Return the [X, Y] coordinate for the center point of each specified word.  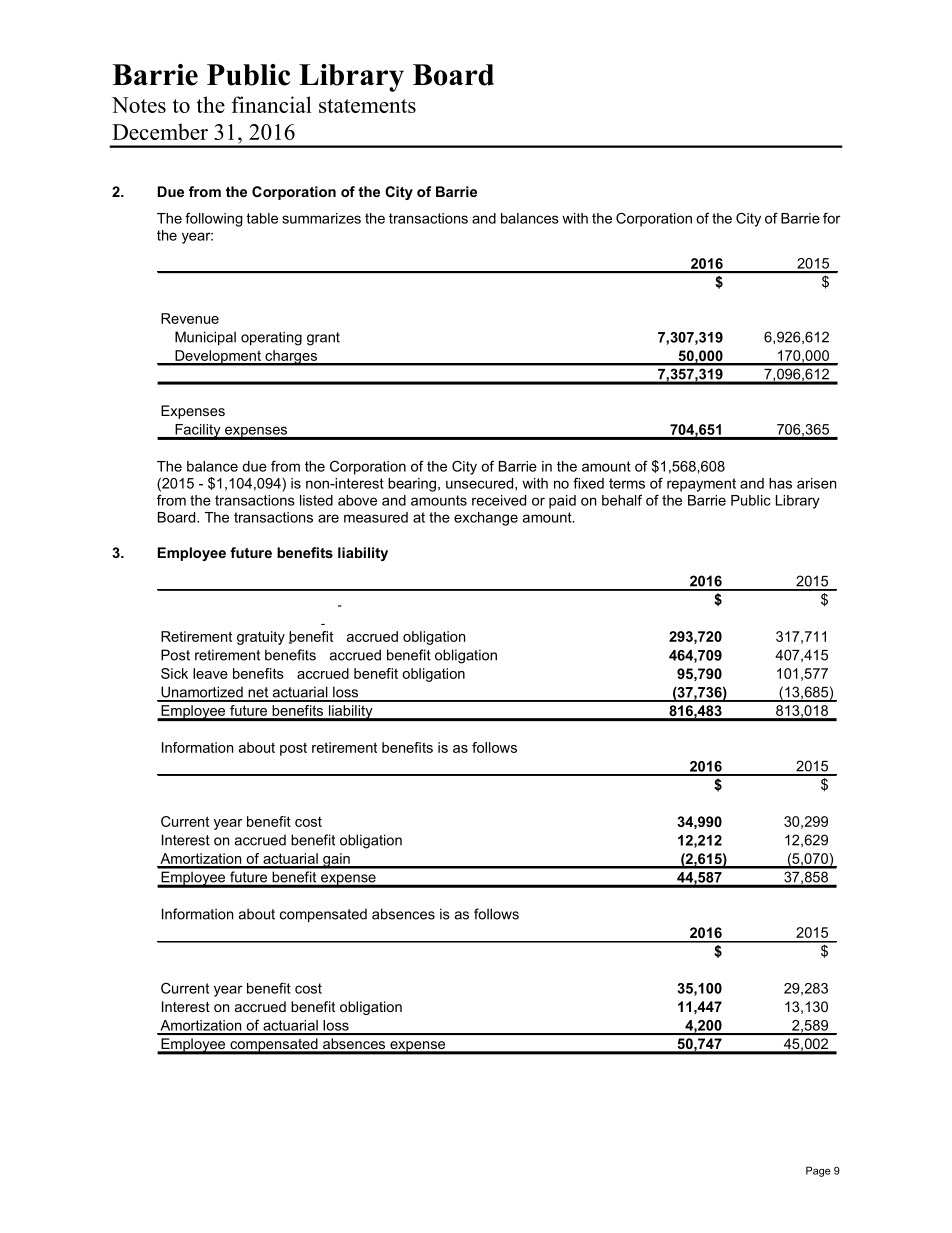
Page [818, 1171]
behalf [622, 500]
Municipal [205, 338]
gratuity [261, 638]
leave [210, 673]
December [160, 131]
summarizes [321, 218]
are [328, 518]
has [780, 483]
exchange [486, 519]
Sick [174, 673]
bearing [412, 485]
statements [367, 106]
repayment [701, 485]
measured [376, 517]
